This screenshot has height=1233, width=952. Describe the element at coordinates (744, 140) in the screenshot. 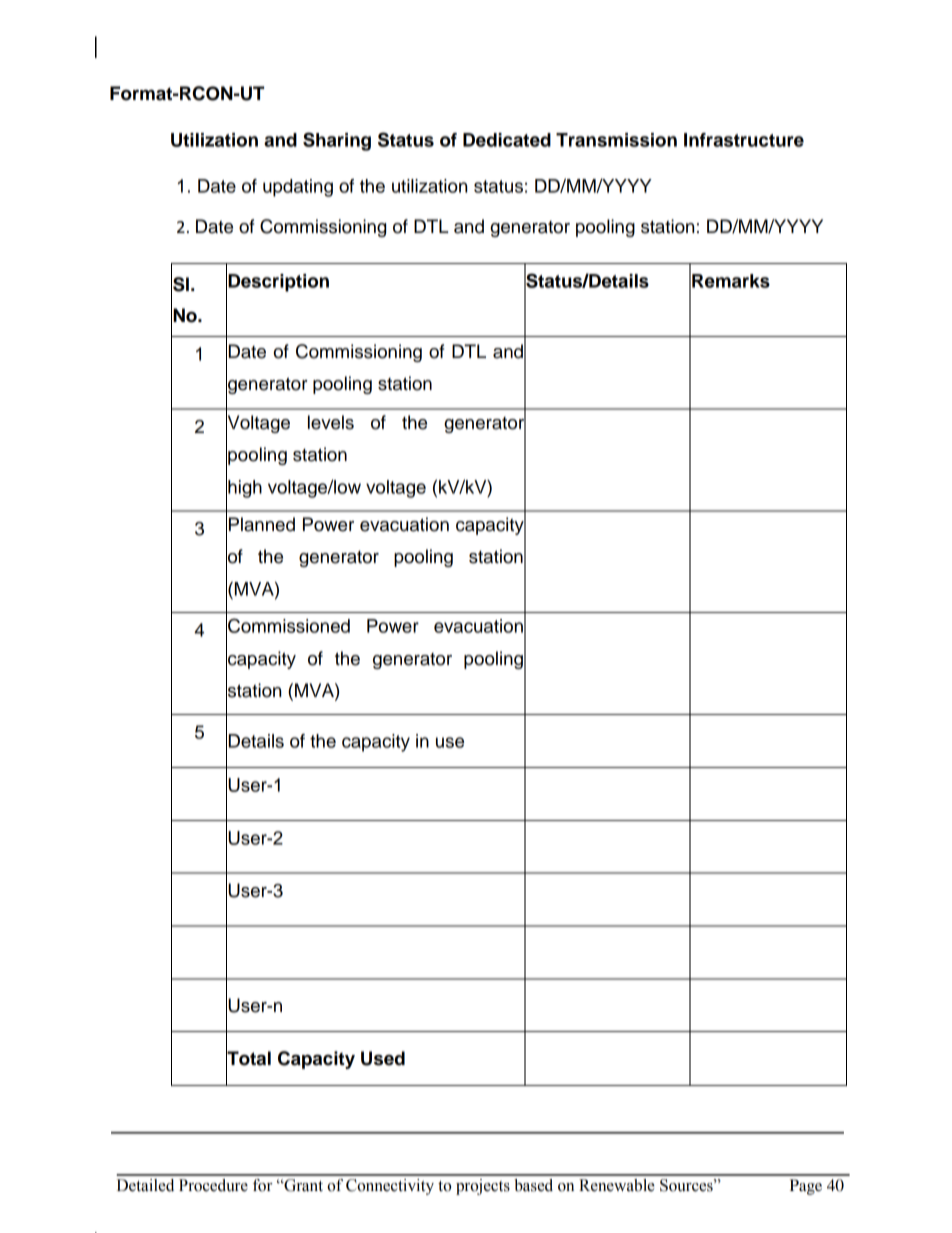

I see `Infrastructure` at that location.
